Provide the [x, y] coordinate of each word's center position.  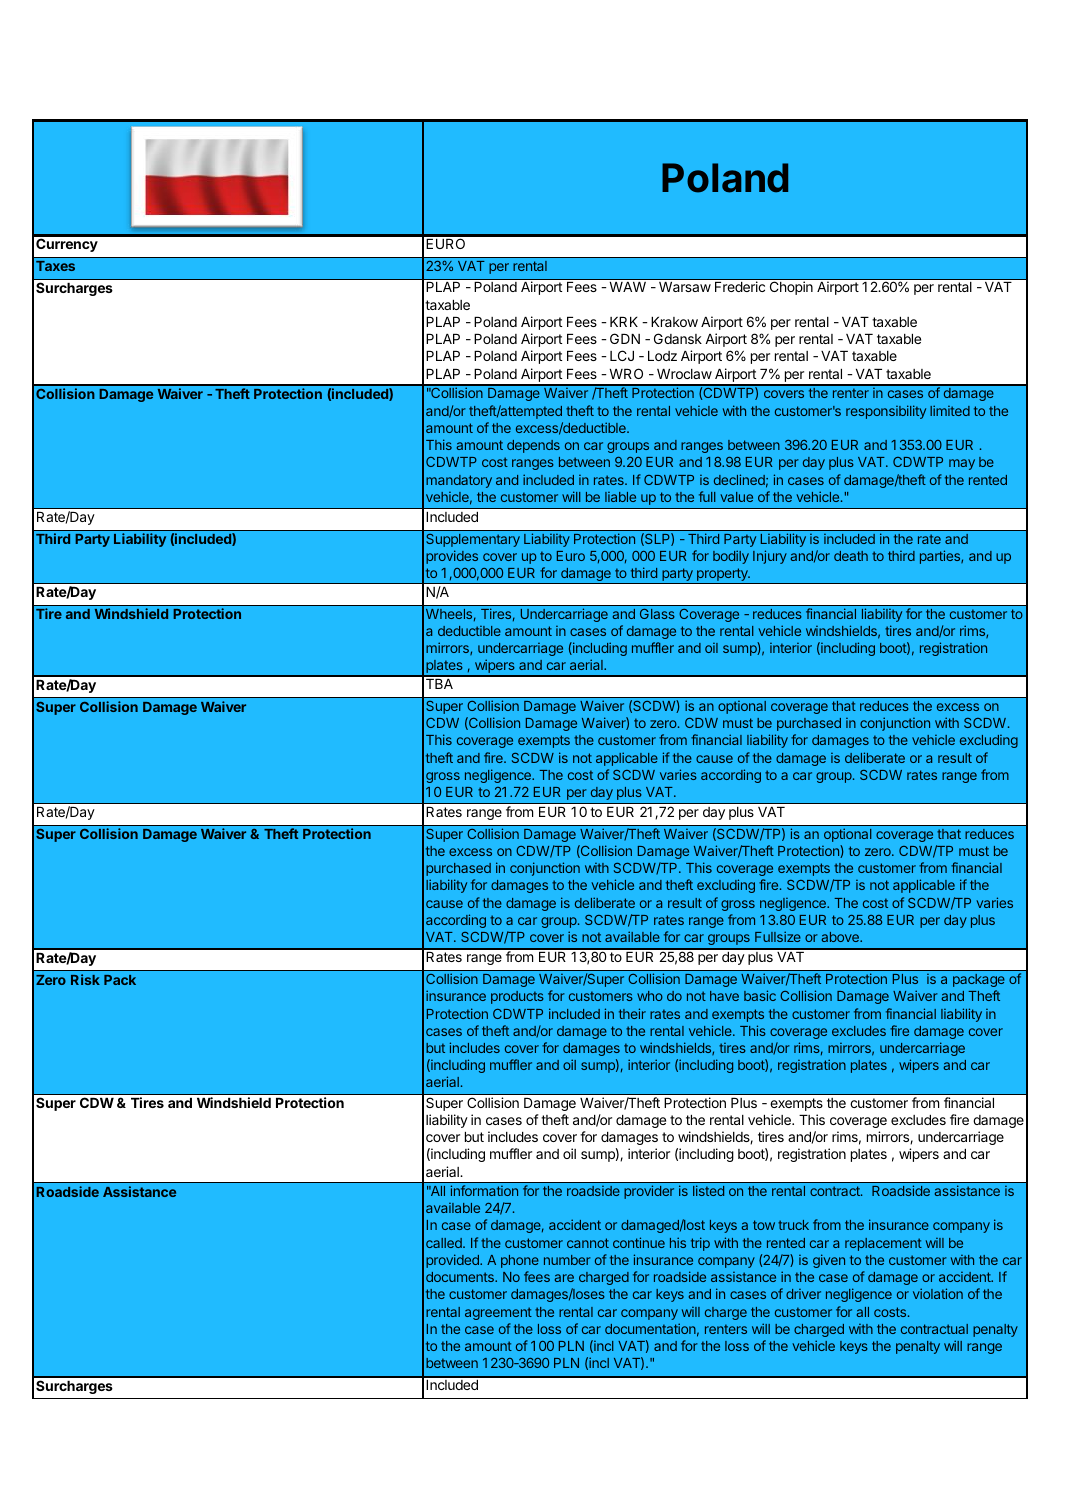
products [517, 997]
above [841, 937]
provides [452, 557]
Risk [85, 979]
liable [620, 497]
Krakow [674, 322]
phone [520, 1261]
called [445, 1243]
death [851, 556]
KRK [624, 322]
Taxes [55, 266]
